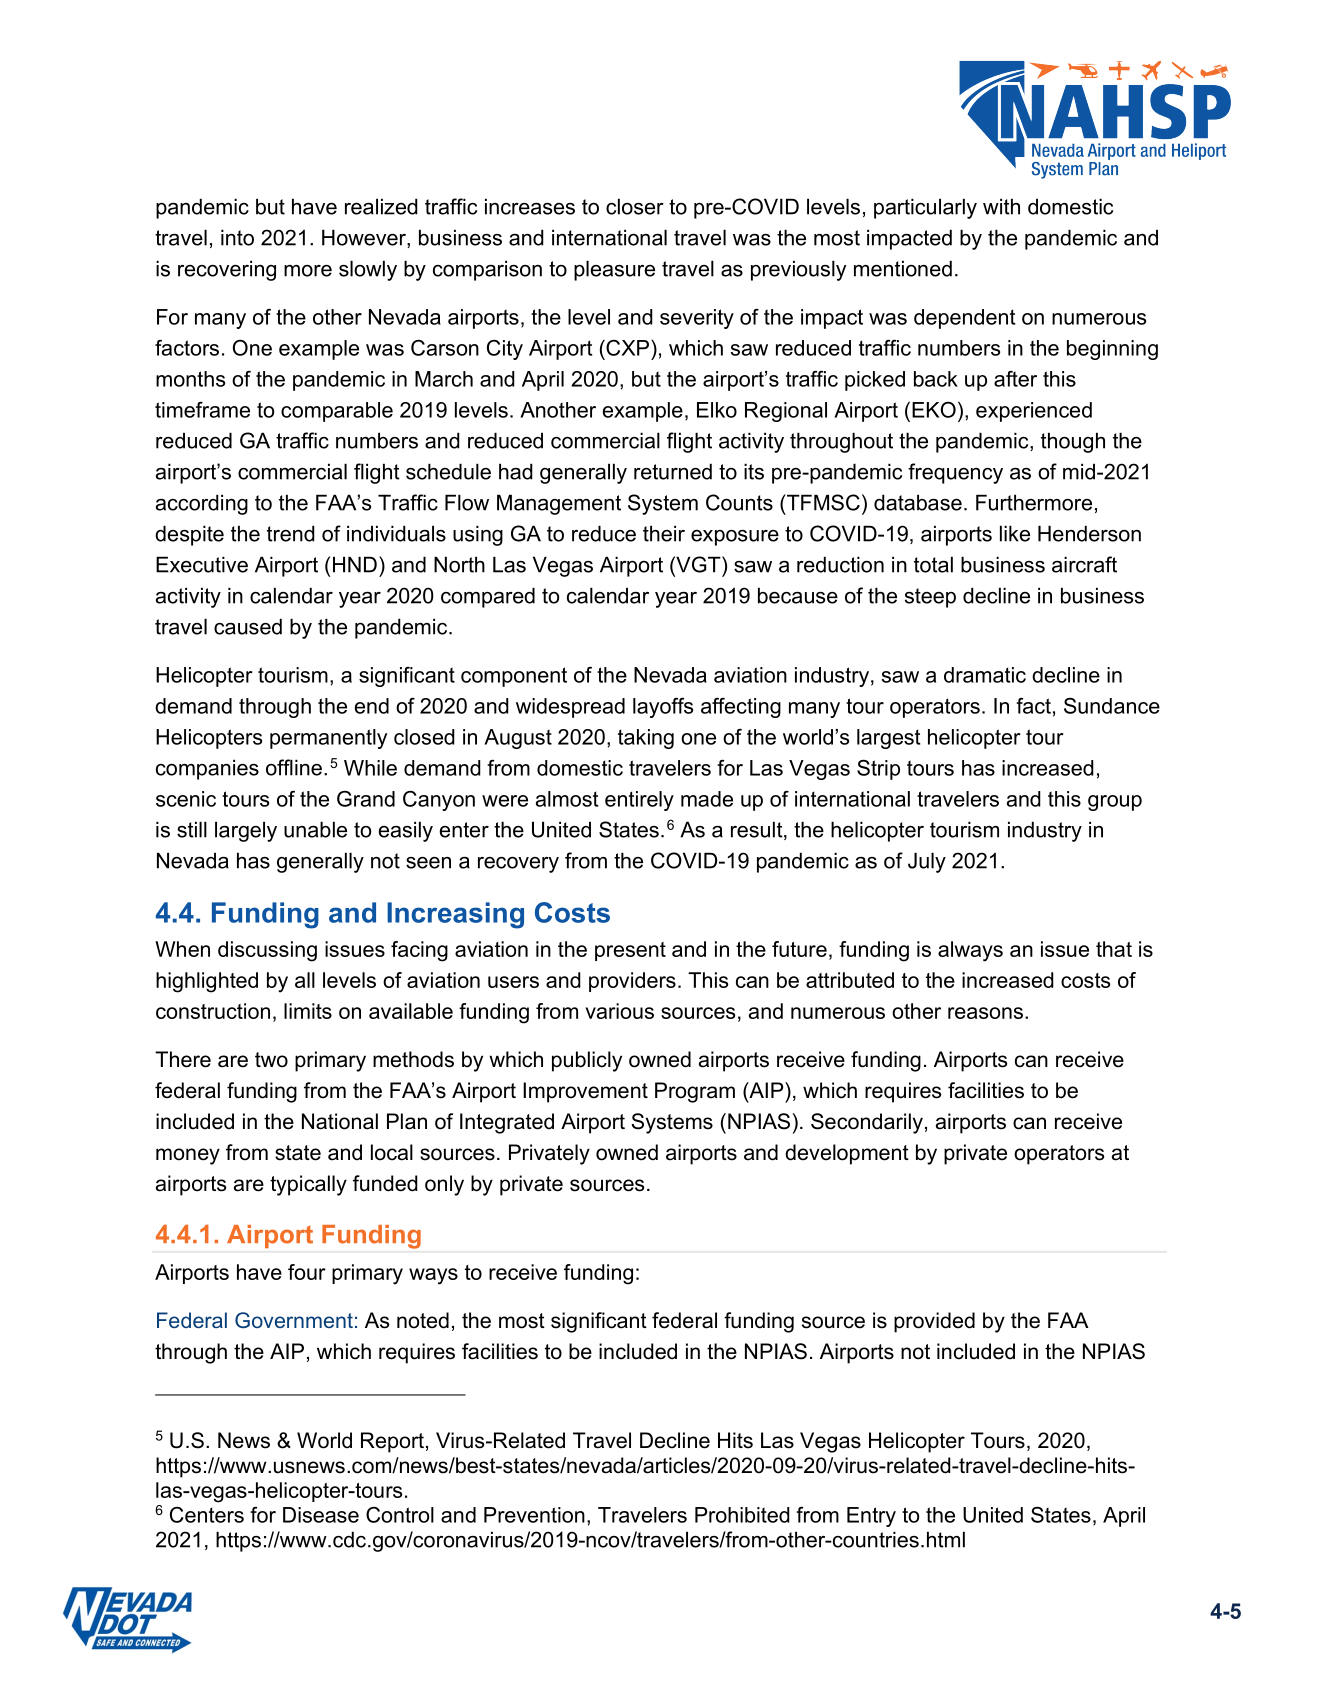 The height and width of the screenshot is (1707, 1319). Describe the element at coordinates (614, 270) in the screenshot. I see `pleasure` at that location.
